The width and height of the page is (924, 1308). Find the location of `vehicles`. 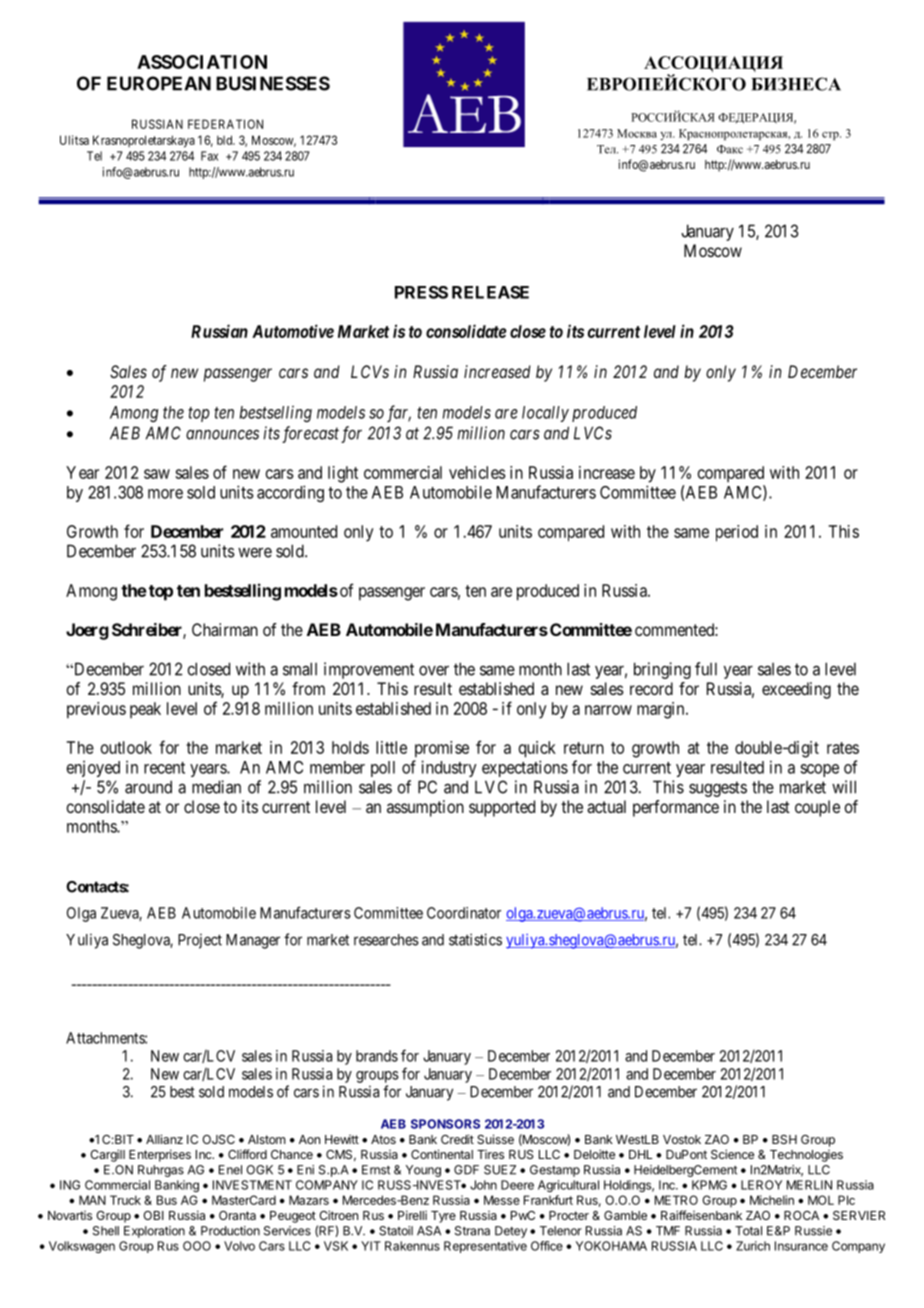

vehicles is located at coordinates (477, 472).
